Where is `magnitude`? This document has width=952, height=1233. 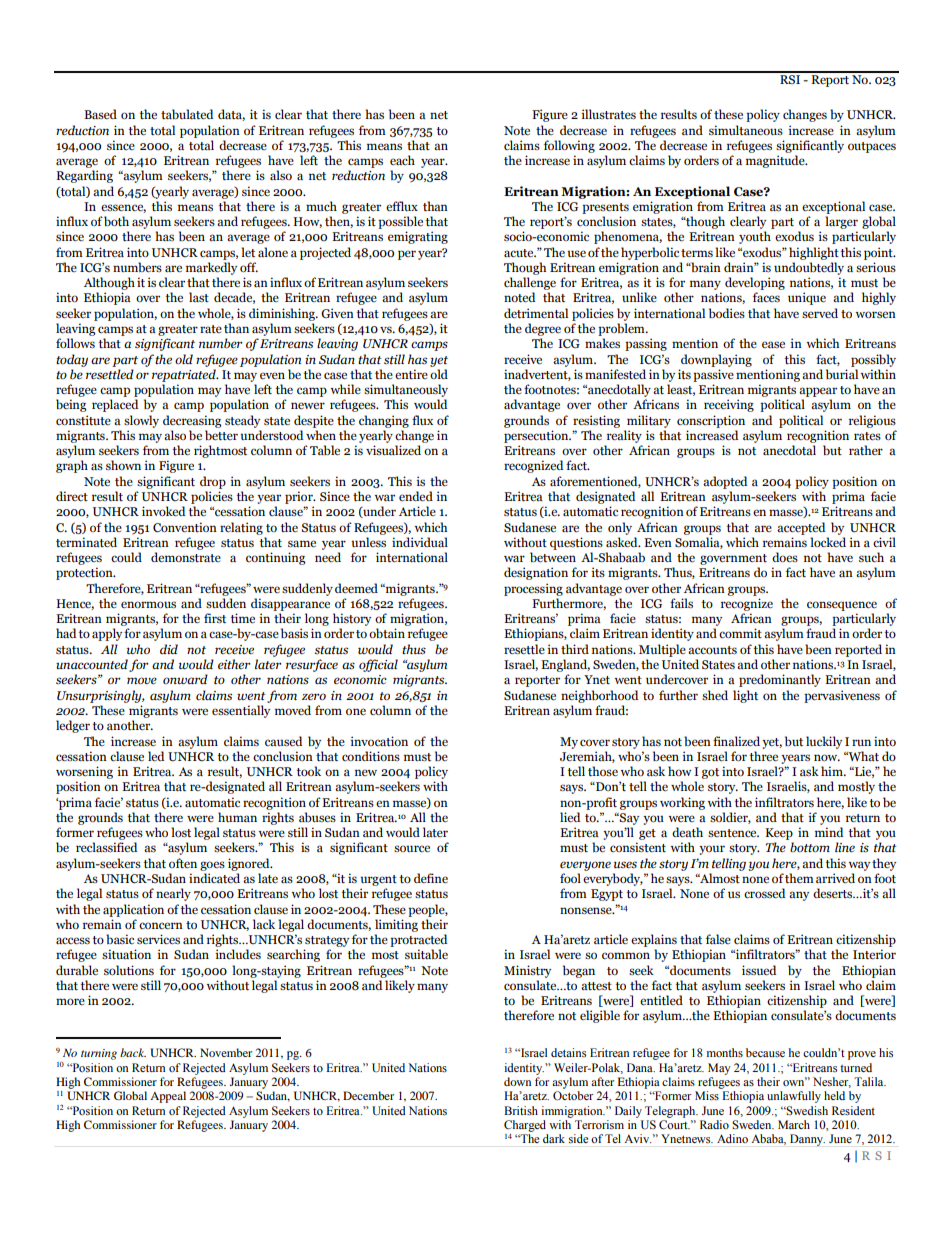
magnitude is located at coordinates (776, 161).
